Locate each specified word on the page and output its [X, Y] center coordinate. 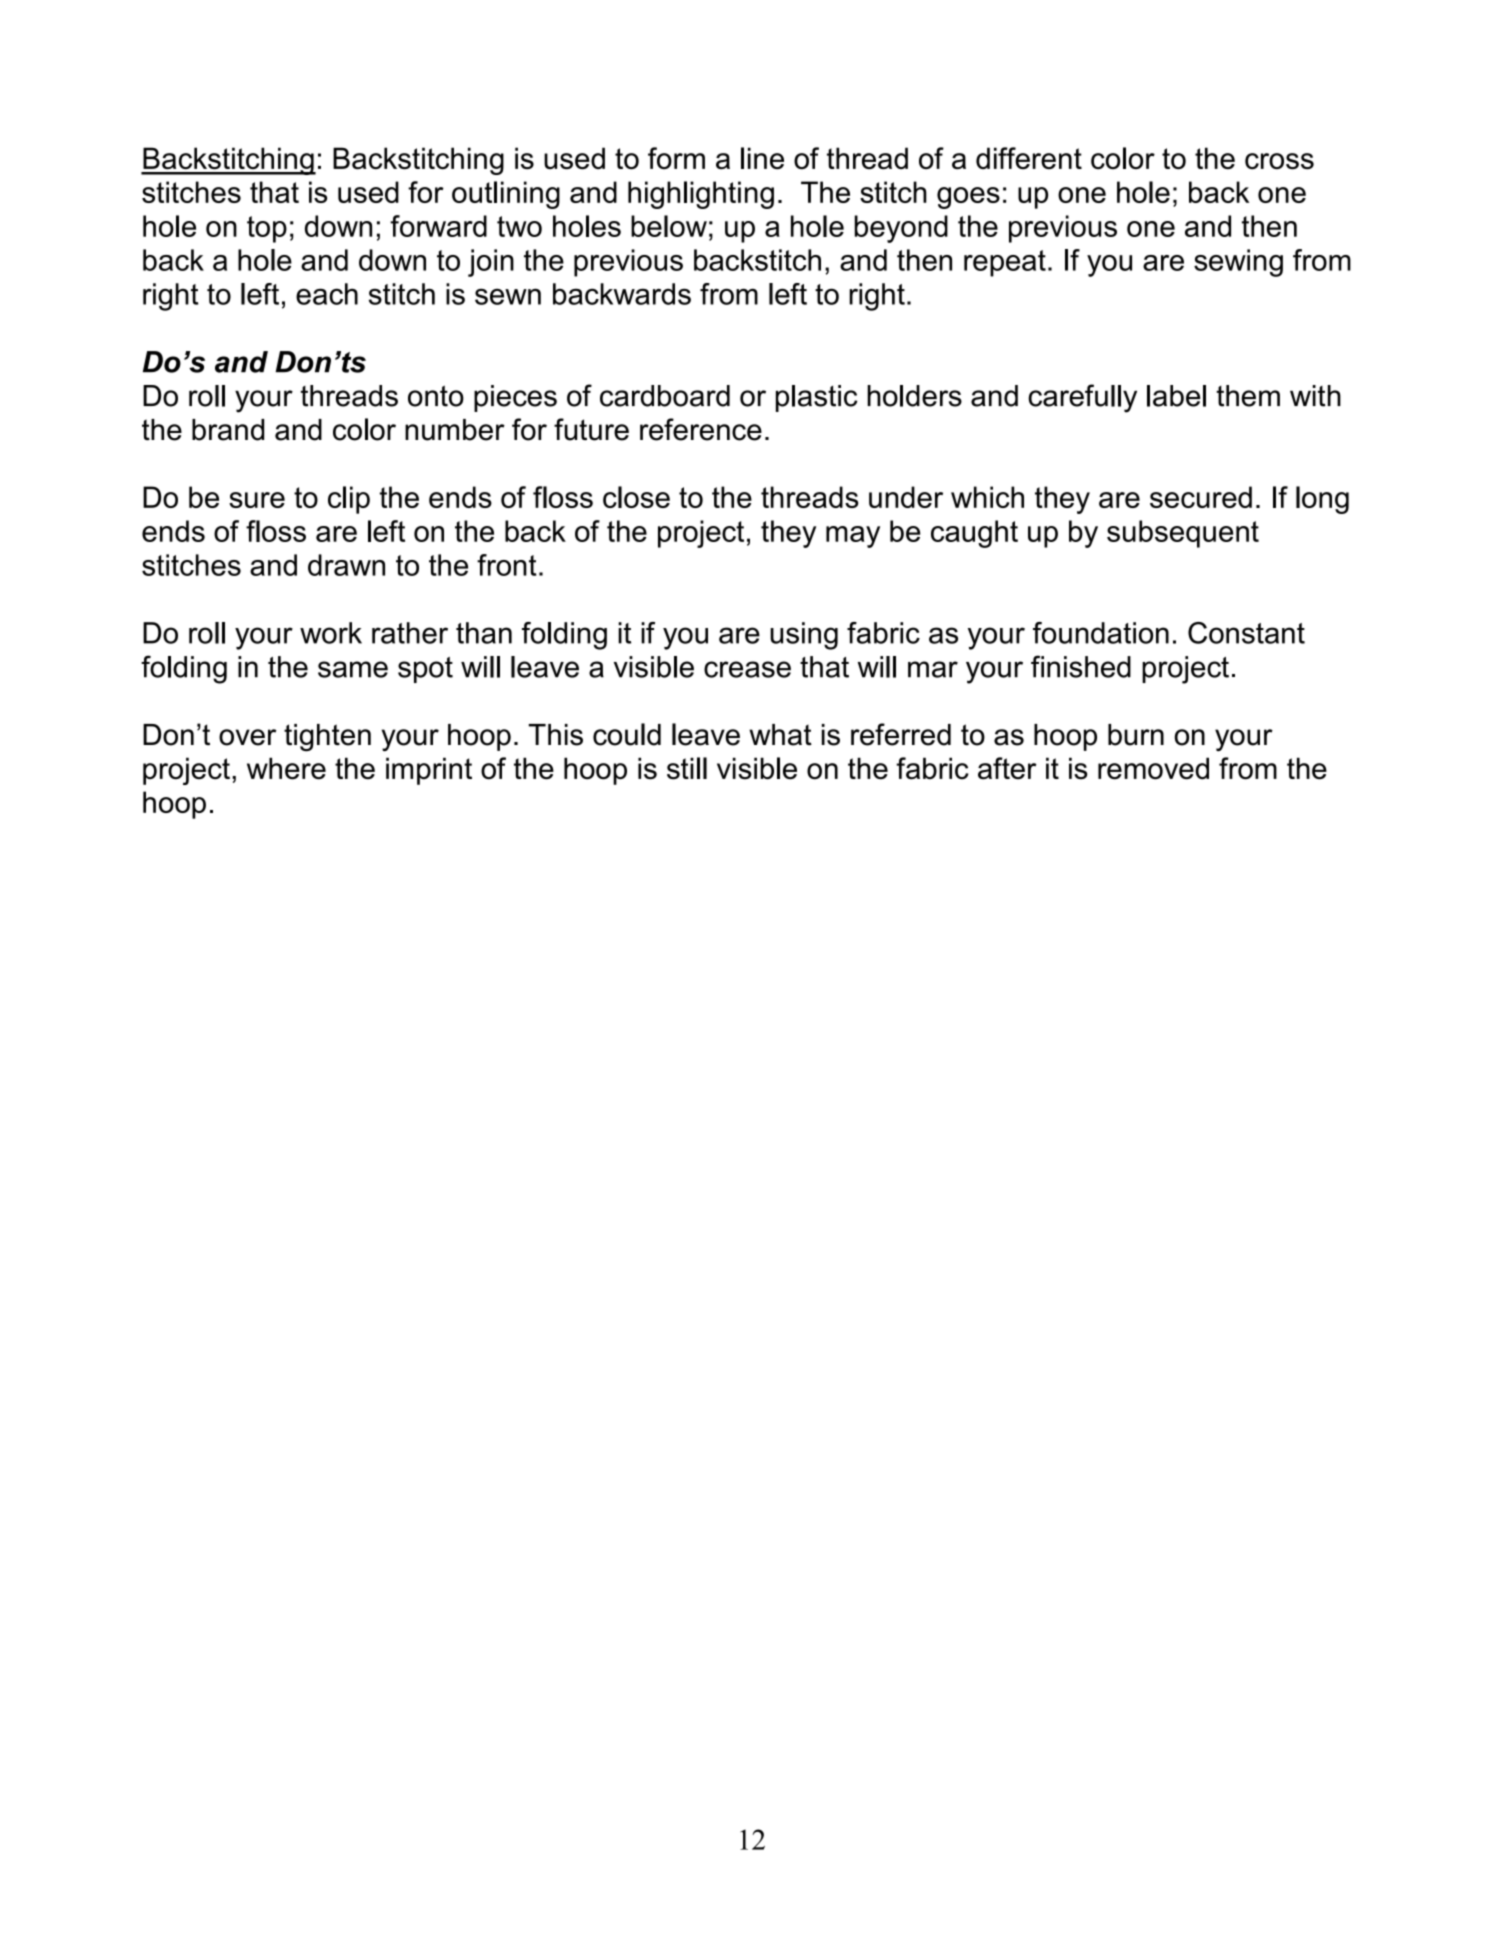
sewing [1238, 263]
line [762, 158]
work [331, 633]
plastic [816, 398]
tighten [327, 737]
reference [701, 429]
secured [1201, 497]
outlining [506, 195]
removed [1153, 768]
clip [349, 500]
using [804, 636]
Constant [1246, 633]
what [780, 735]
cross [1279, 161]
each [327, 294]
